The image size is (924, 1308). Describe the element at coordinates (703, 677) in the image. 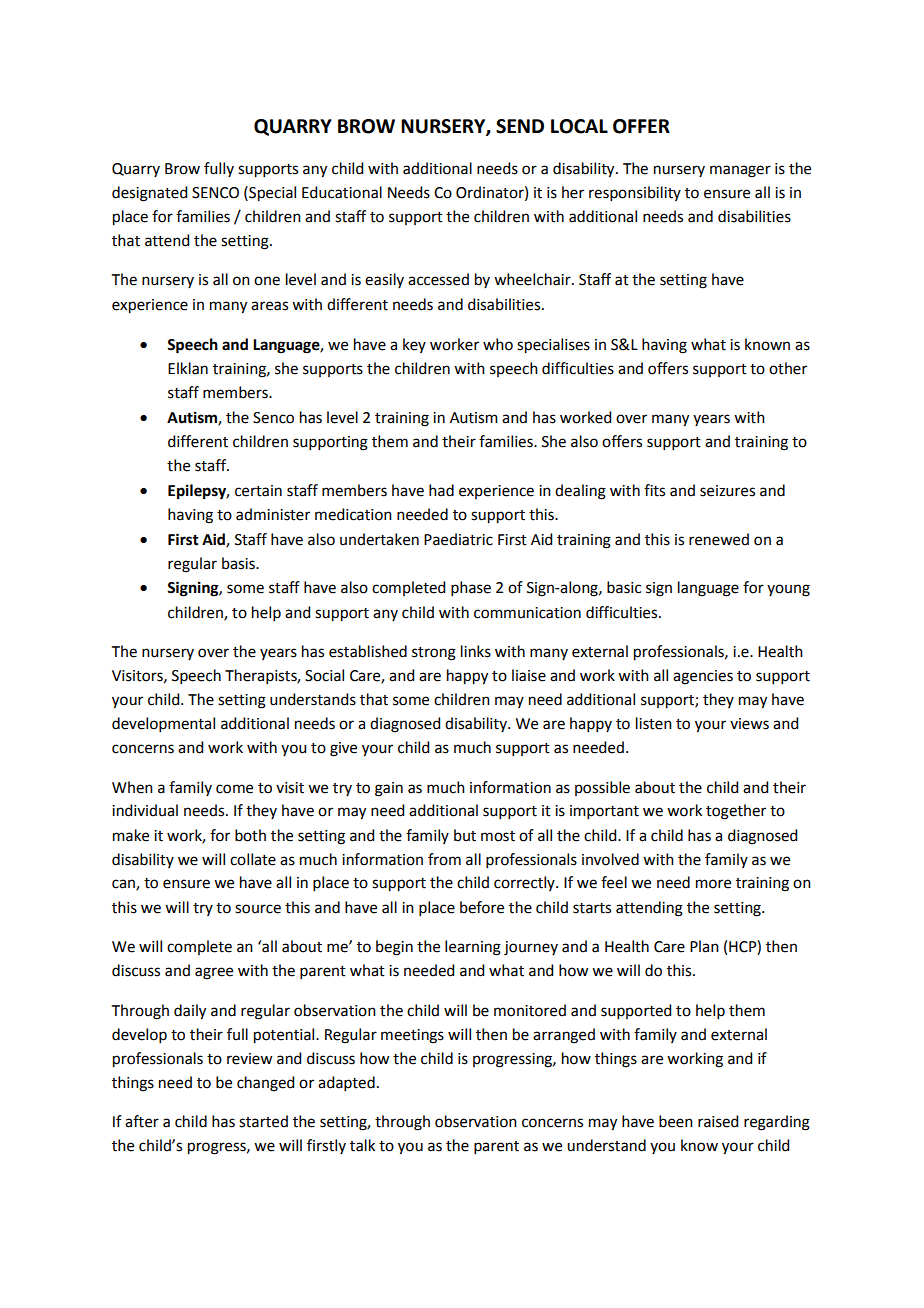

I see `agencies` at that location.
